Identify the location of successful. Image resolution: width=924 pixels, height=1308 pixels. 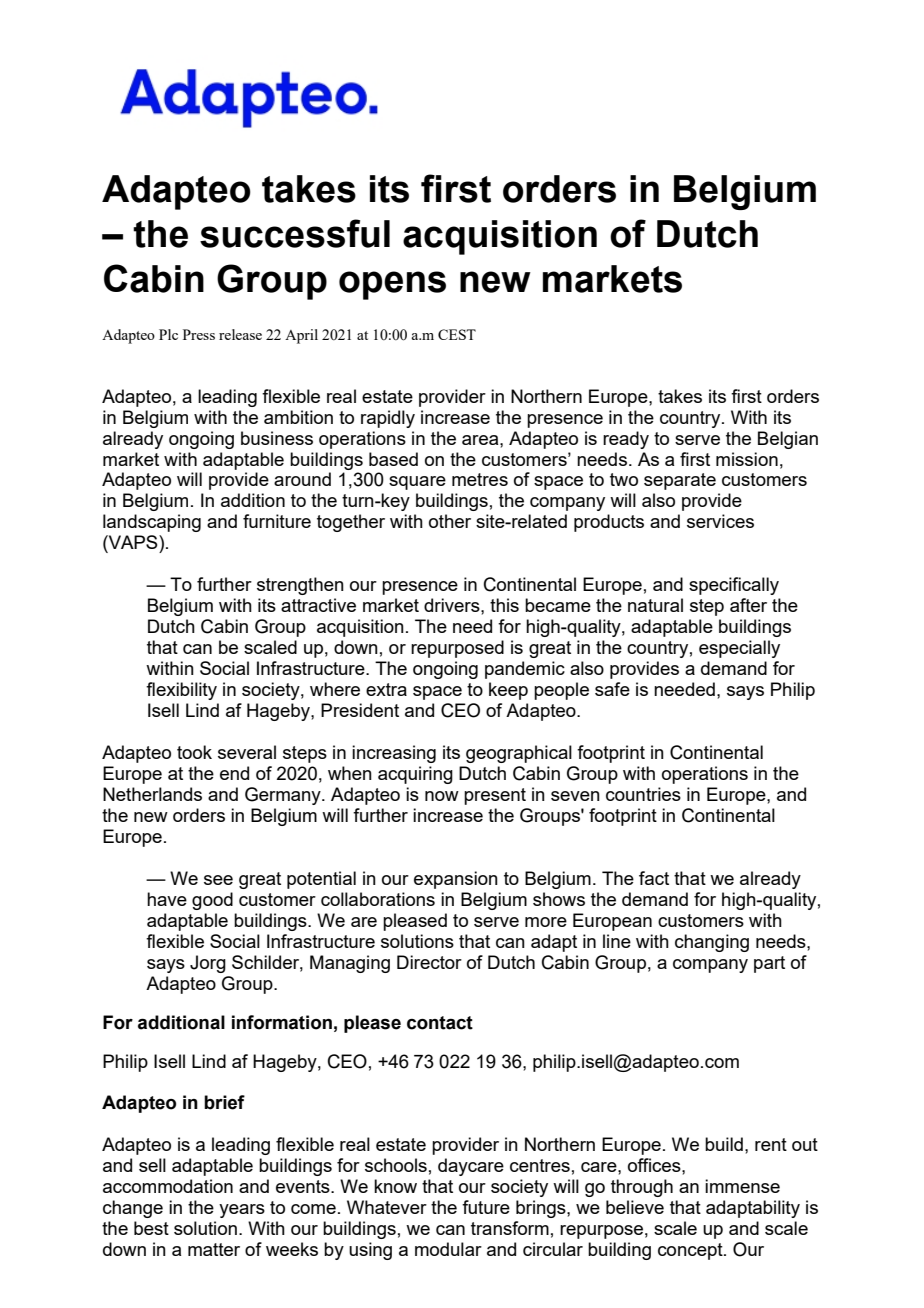
(295, 233).
